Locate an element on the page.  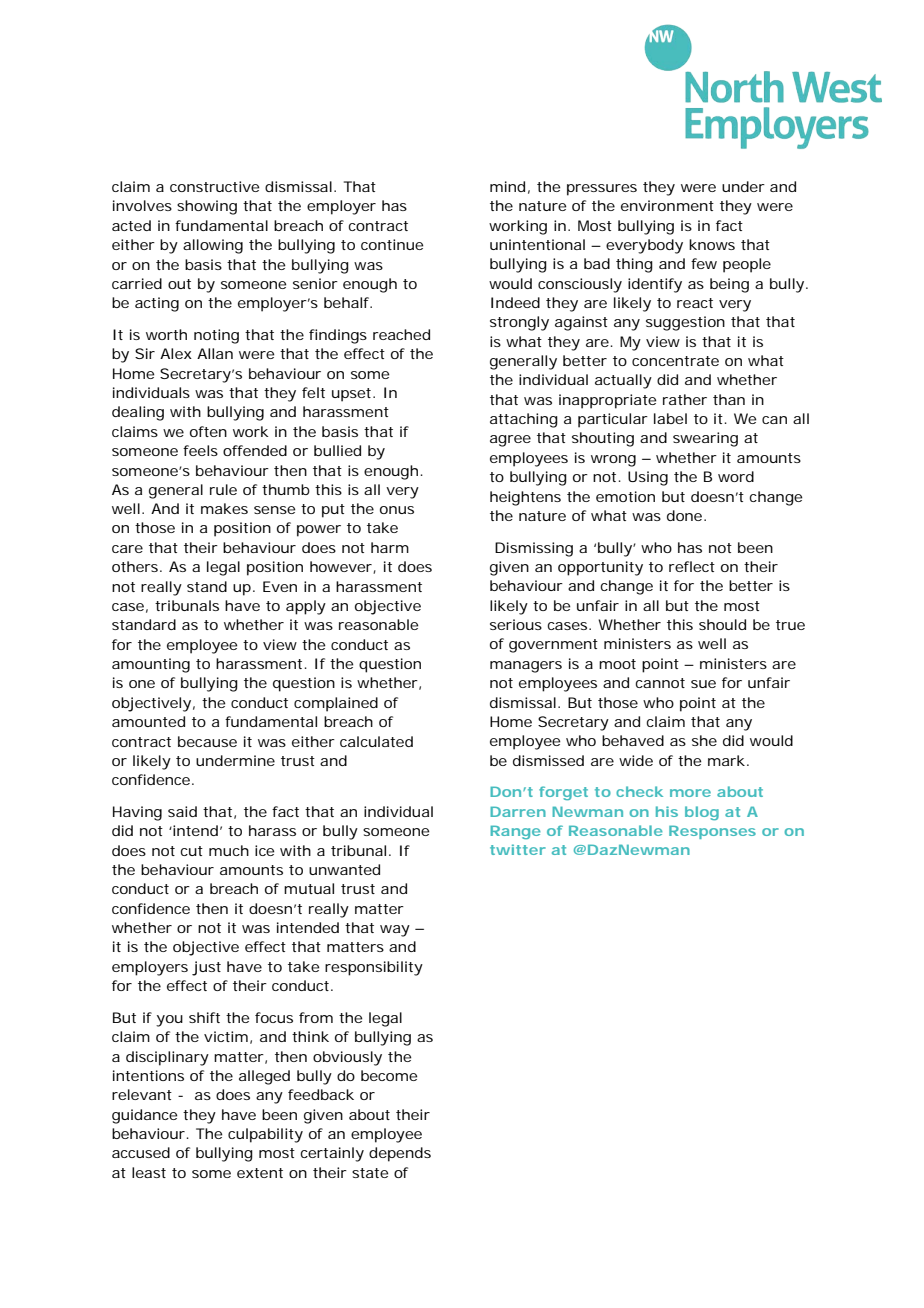
sue is located at coordinates (703, 684).
